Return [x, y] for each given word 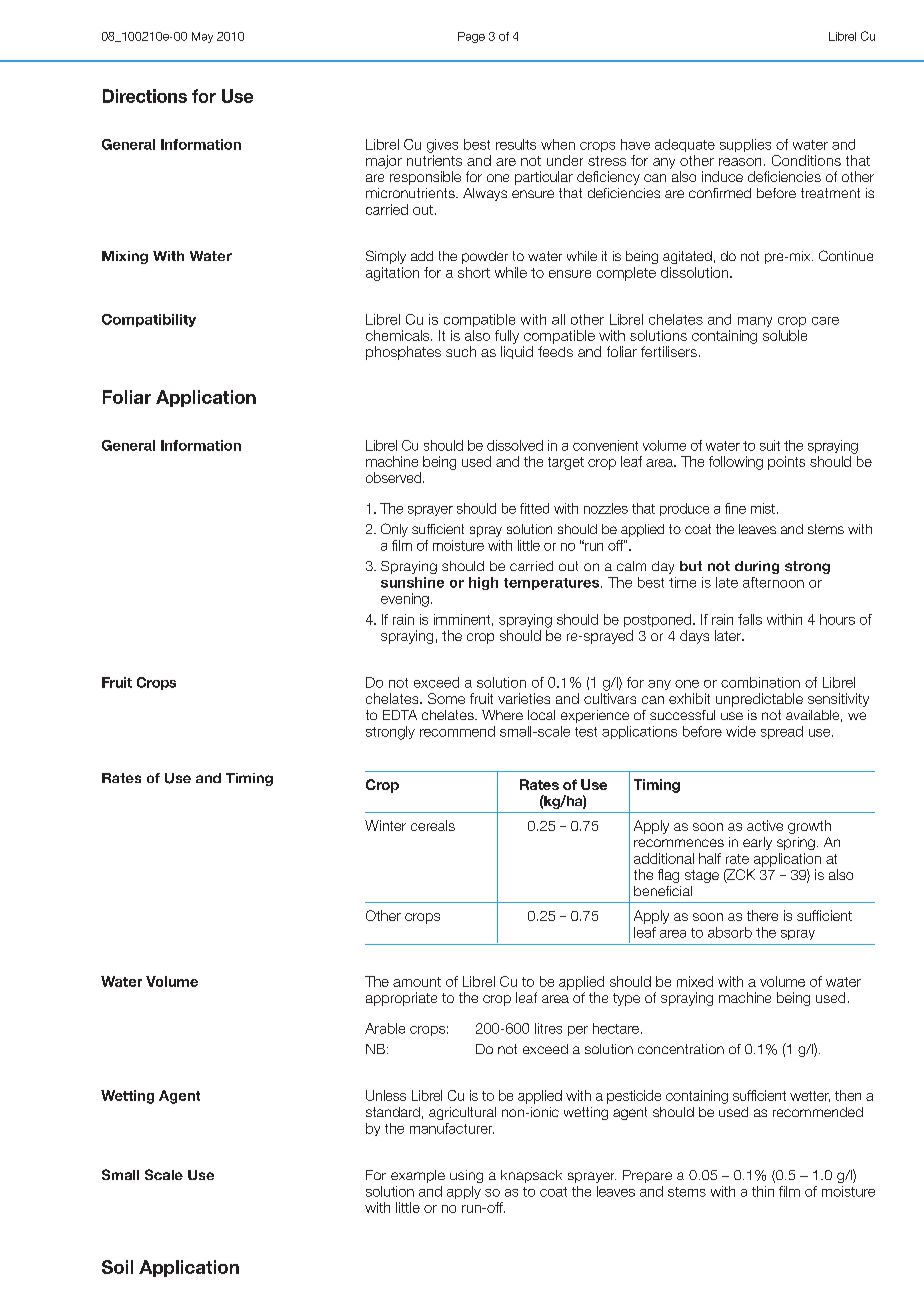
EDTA [400, 715]
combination [760, 682]
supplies [745, 145]
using [466, 1176]
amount [417, 982]
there [762, 915]
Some [446, 698]
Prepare [647, 1176]
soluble [785, 335]
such [461, 351]
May [202, 37]
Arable [385, 1028]
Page [471, 37]
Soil [117, 1267]
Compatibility [149, 320]
